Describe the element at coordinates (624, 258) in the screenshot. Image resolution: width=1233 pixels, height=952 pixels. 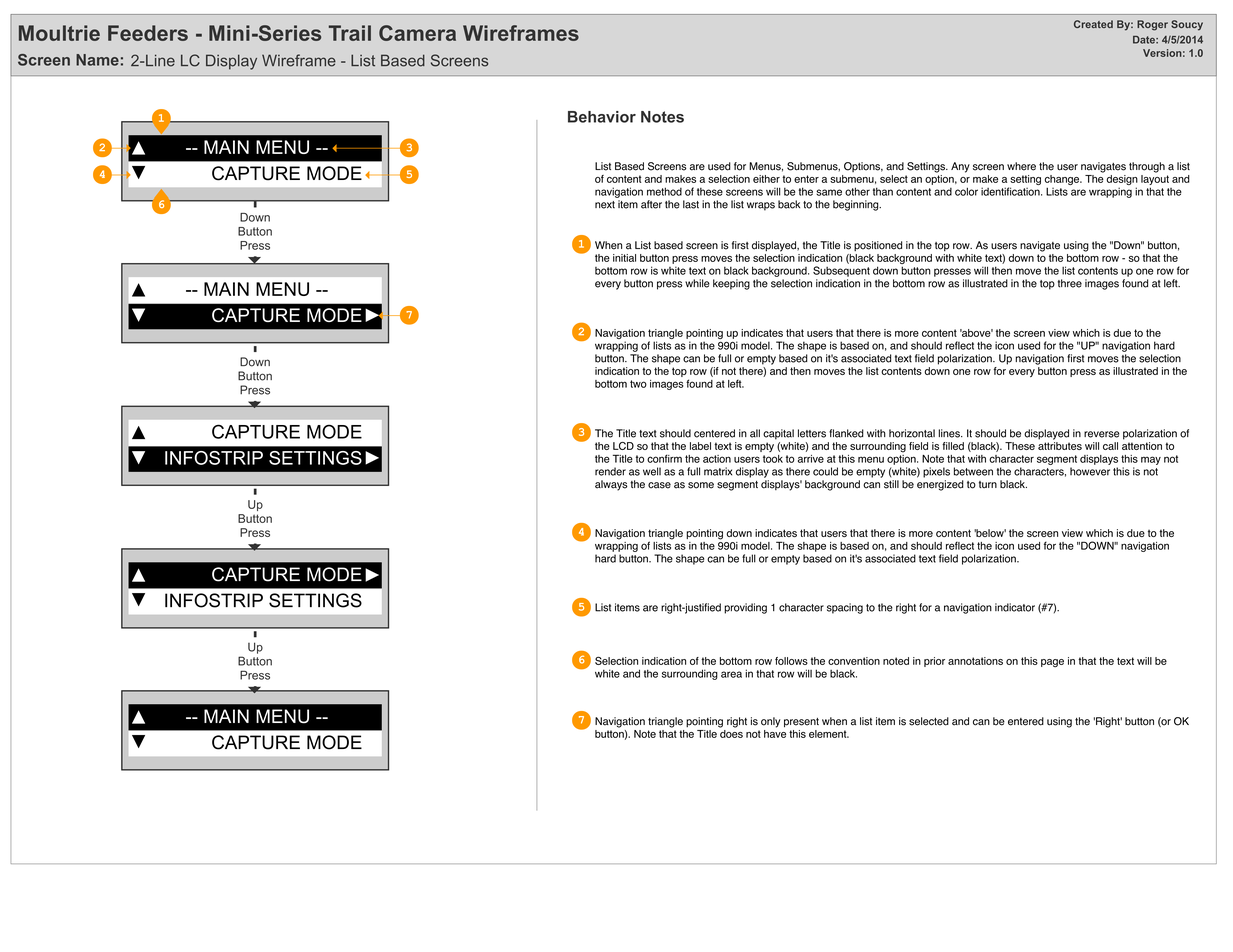
I see `initial` at that location.
